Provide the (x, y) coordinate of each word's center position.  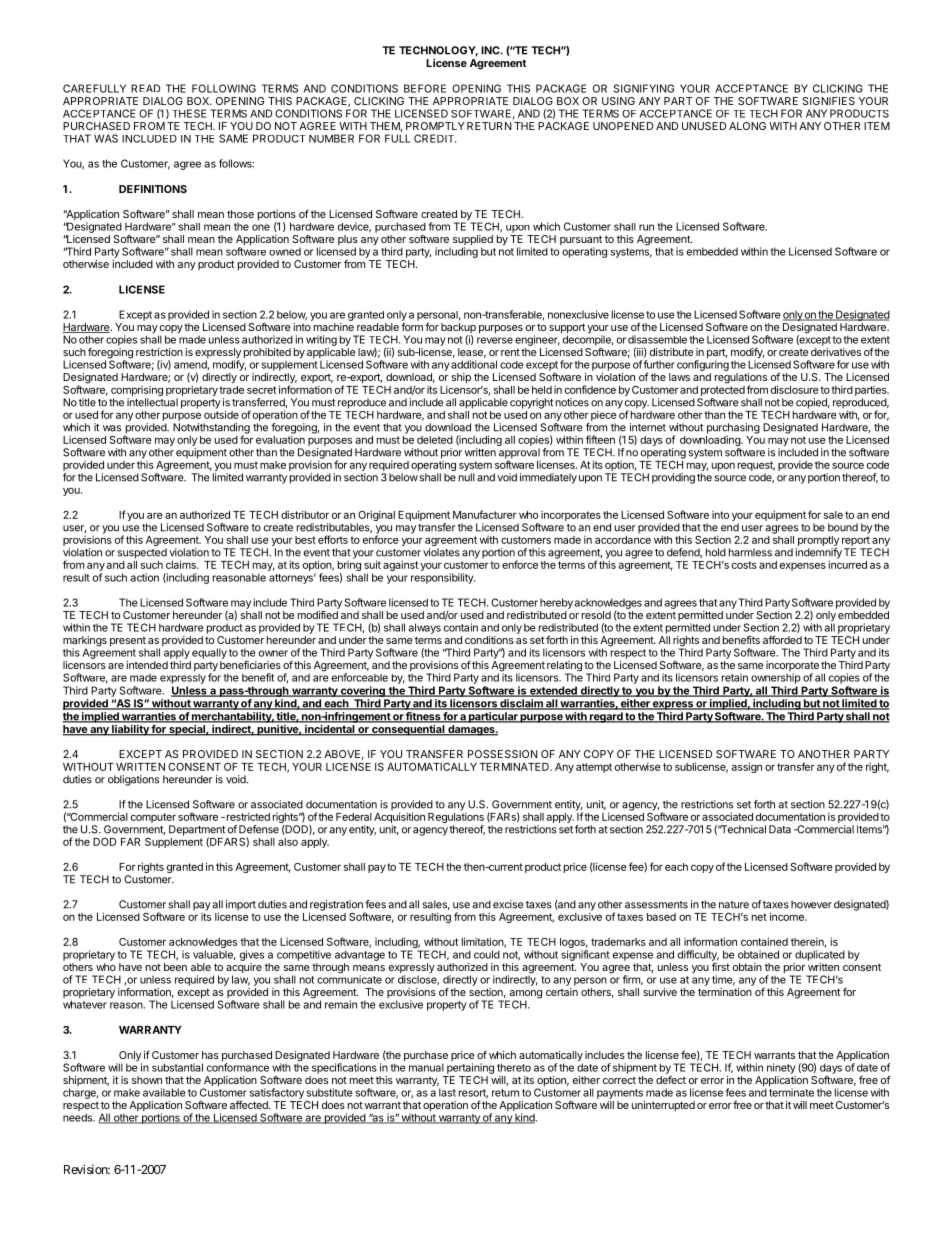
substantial (177, 1067)
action (144, 577)
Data (780, 829)
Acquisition (399, 816)
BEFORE (425, 88)
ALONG (747, 126)
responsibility (443, 578)
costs (744, 565)
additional (474, 364)
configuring (703, 365)
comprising (137, 391)
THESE (189, 113)
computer (153, 818)
